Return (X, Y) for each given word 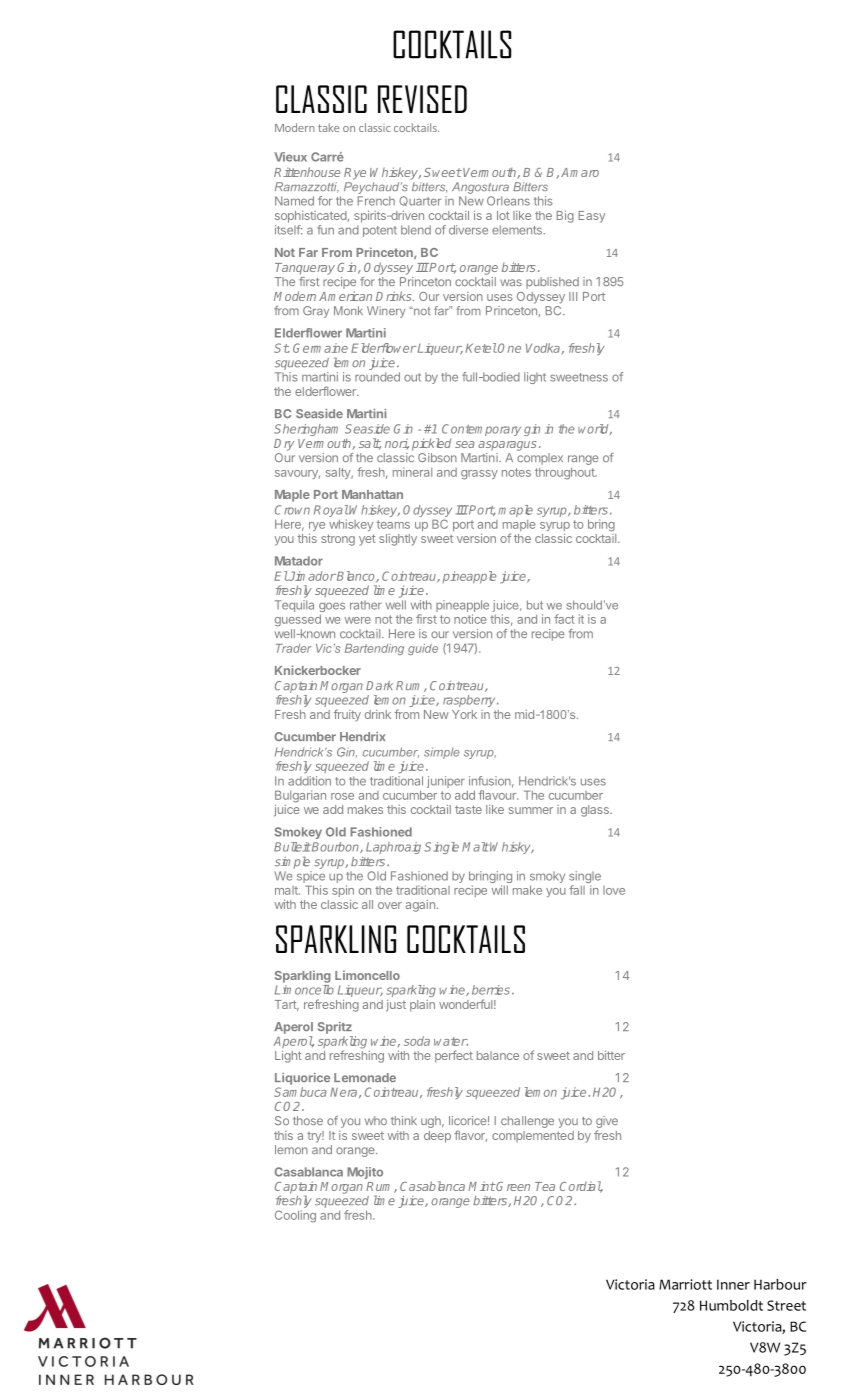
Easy (591, 217)
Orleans (508, 201)
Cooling (295, 1216)
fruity (347, 715)
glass (596, 811)
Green (512, 1186)
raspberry (470, 701)
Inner (733, 1284)
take (328, 127)
